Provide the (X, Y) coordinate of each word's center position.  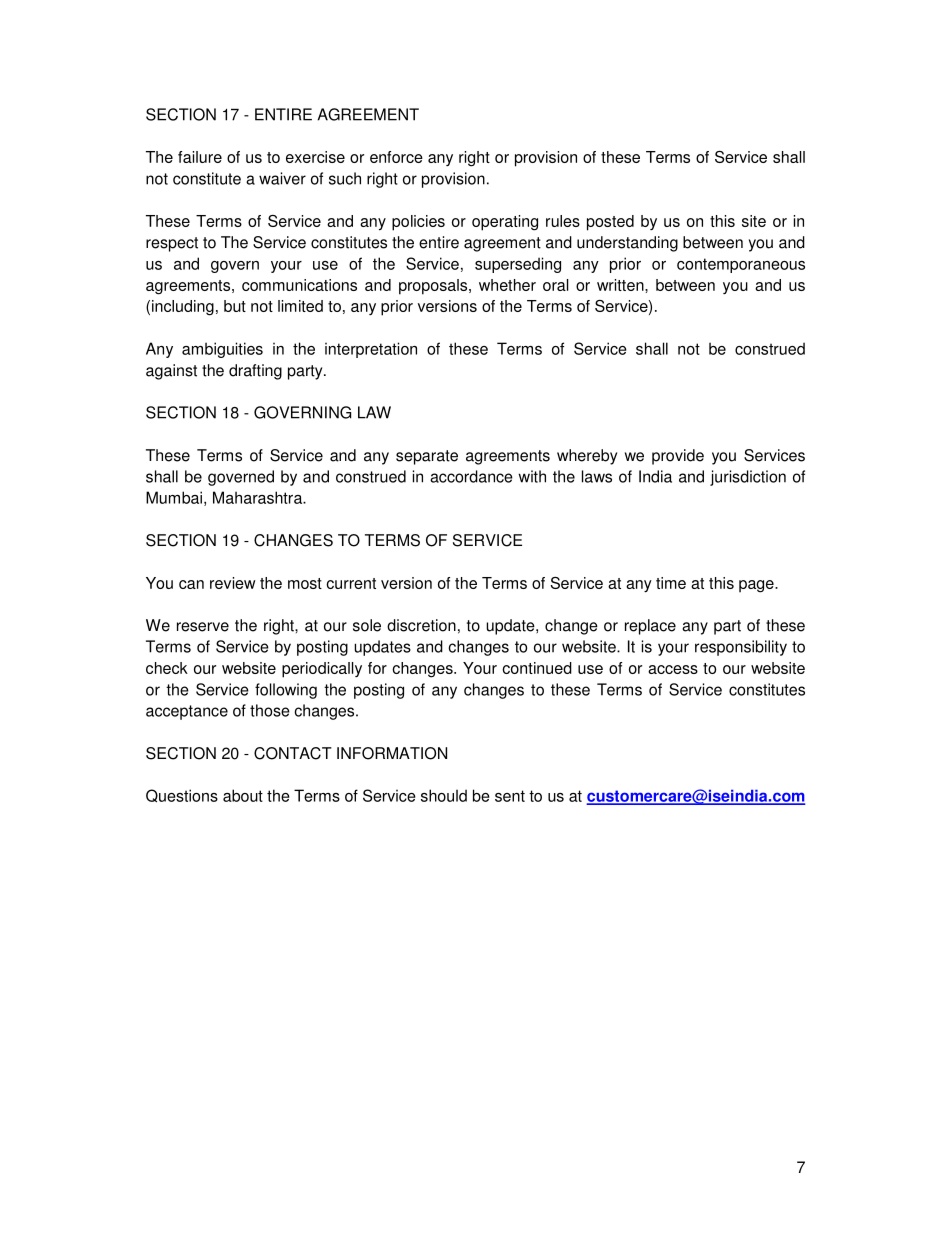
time (671, 583)
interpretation (371, 350)
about (243, 795)
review (233, 583)
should (444, 795)
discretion (421, 625)
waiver (282, 178)
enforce (396, 157)
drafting (255, 372)
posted (610, 223)
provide (678, 457)
